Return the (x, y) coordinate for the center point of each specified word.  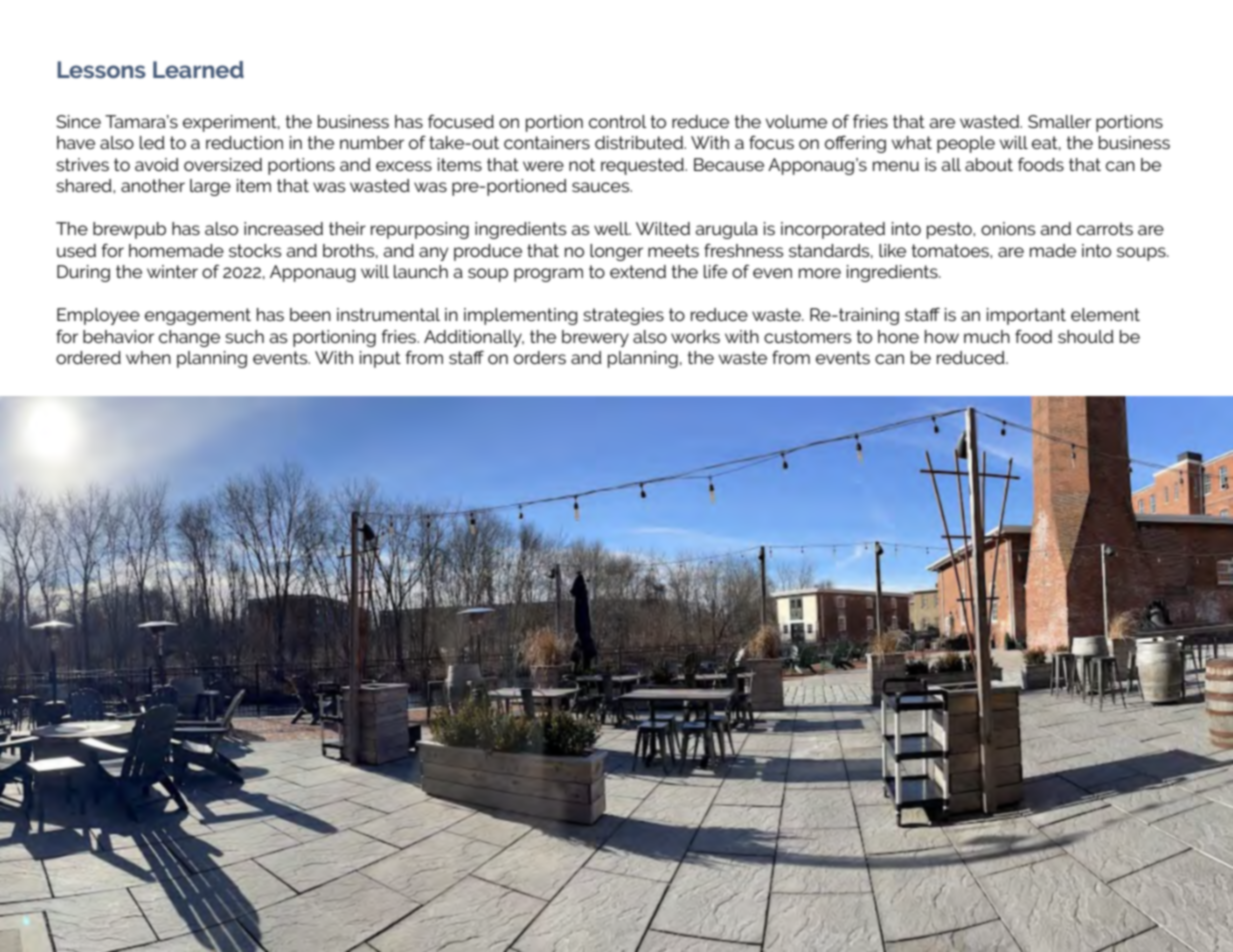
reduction (244, 142)
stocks (255, 250)
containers (547, 142)
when (148, 357)
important (1026, 316)
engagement (198, 316)
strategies (623, 316)
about (989, 164)
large (210, 187)
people (966, 144)
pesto (950, 230)
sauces (602, 187)
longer (616, 252)
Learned (198, 69)
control (618, 121)
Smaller (1059, 121)
